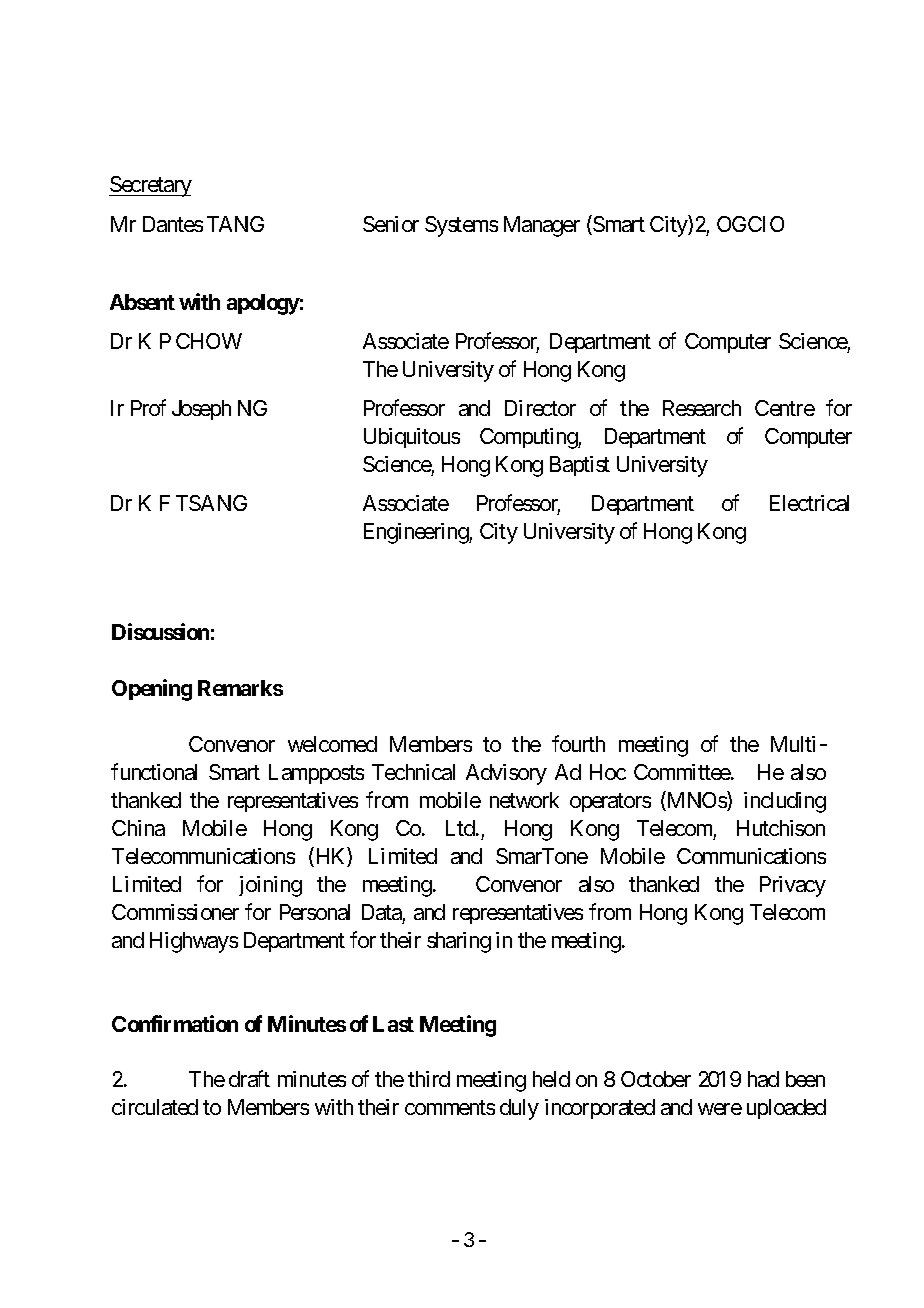 This screenshot has width=924, height=1308. I want to click on fourth, so click(578, 743).
